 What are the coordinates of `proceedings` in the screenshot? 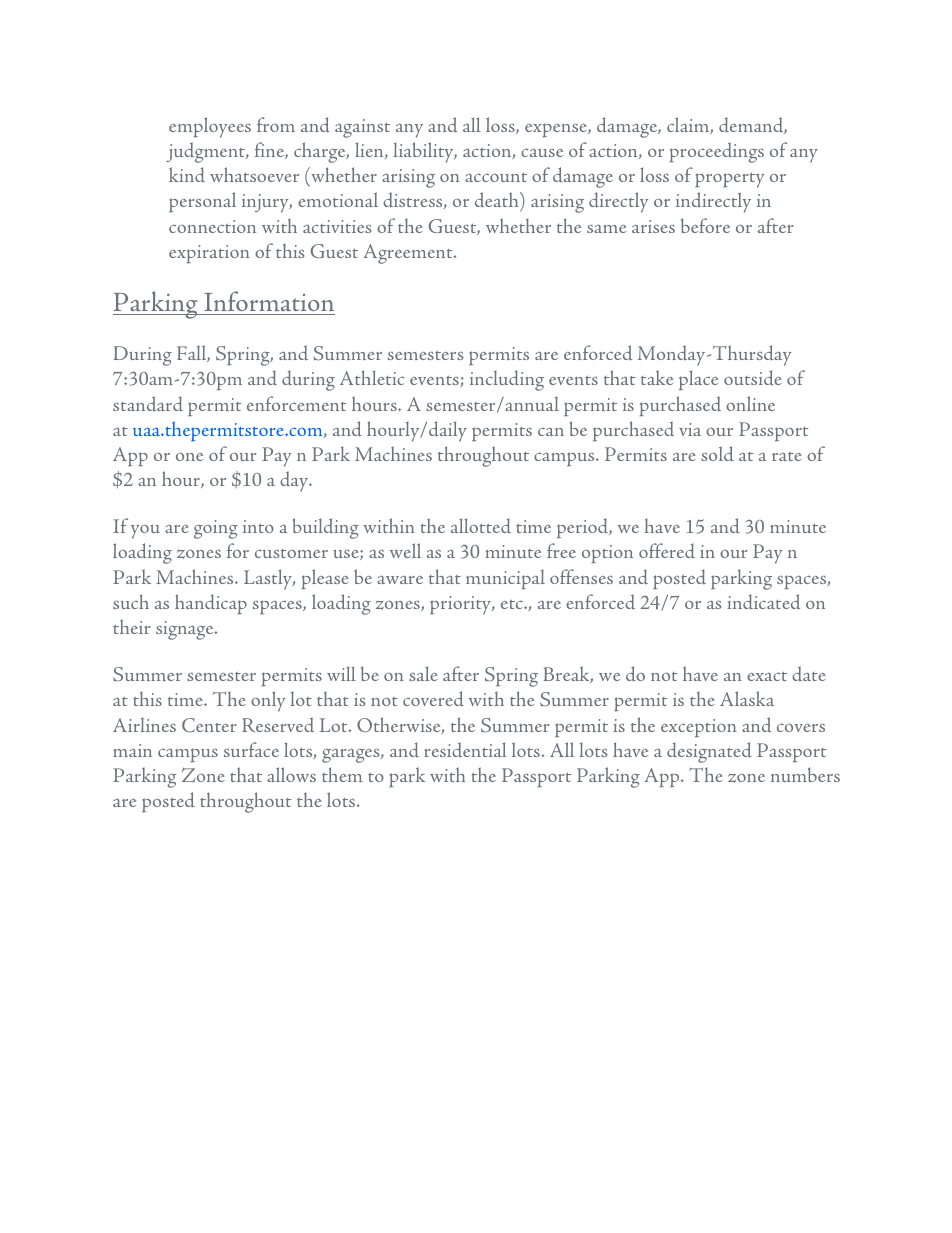 It's located at (717, 152).
